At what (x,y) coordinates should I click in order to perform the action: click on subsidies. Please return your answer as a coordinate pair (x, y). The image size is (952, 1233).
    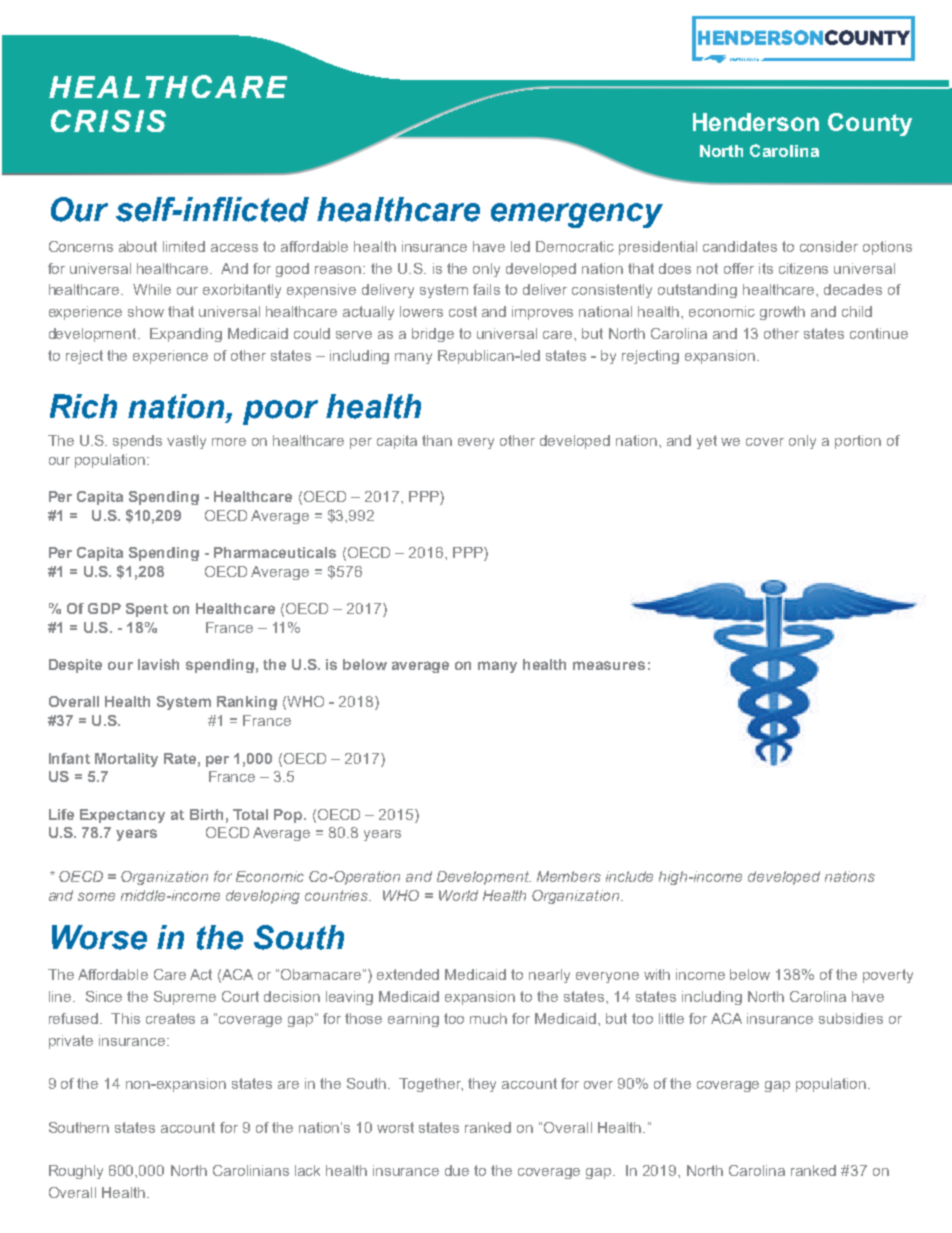
    Looking at the image, I should click on (851, 1018).
